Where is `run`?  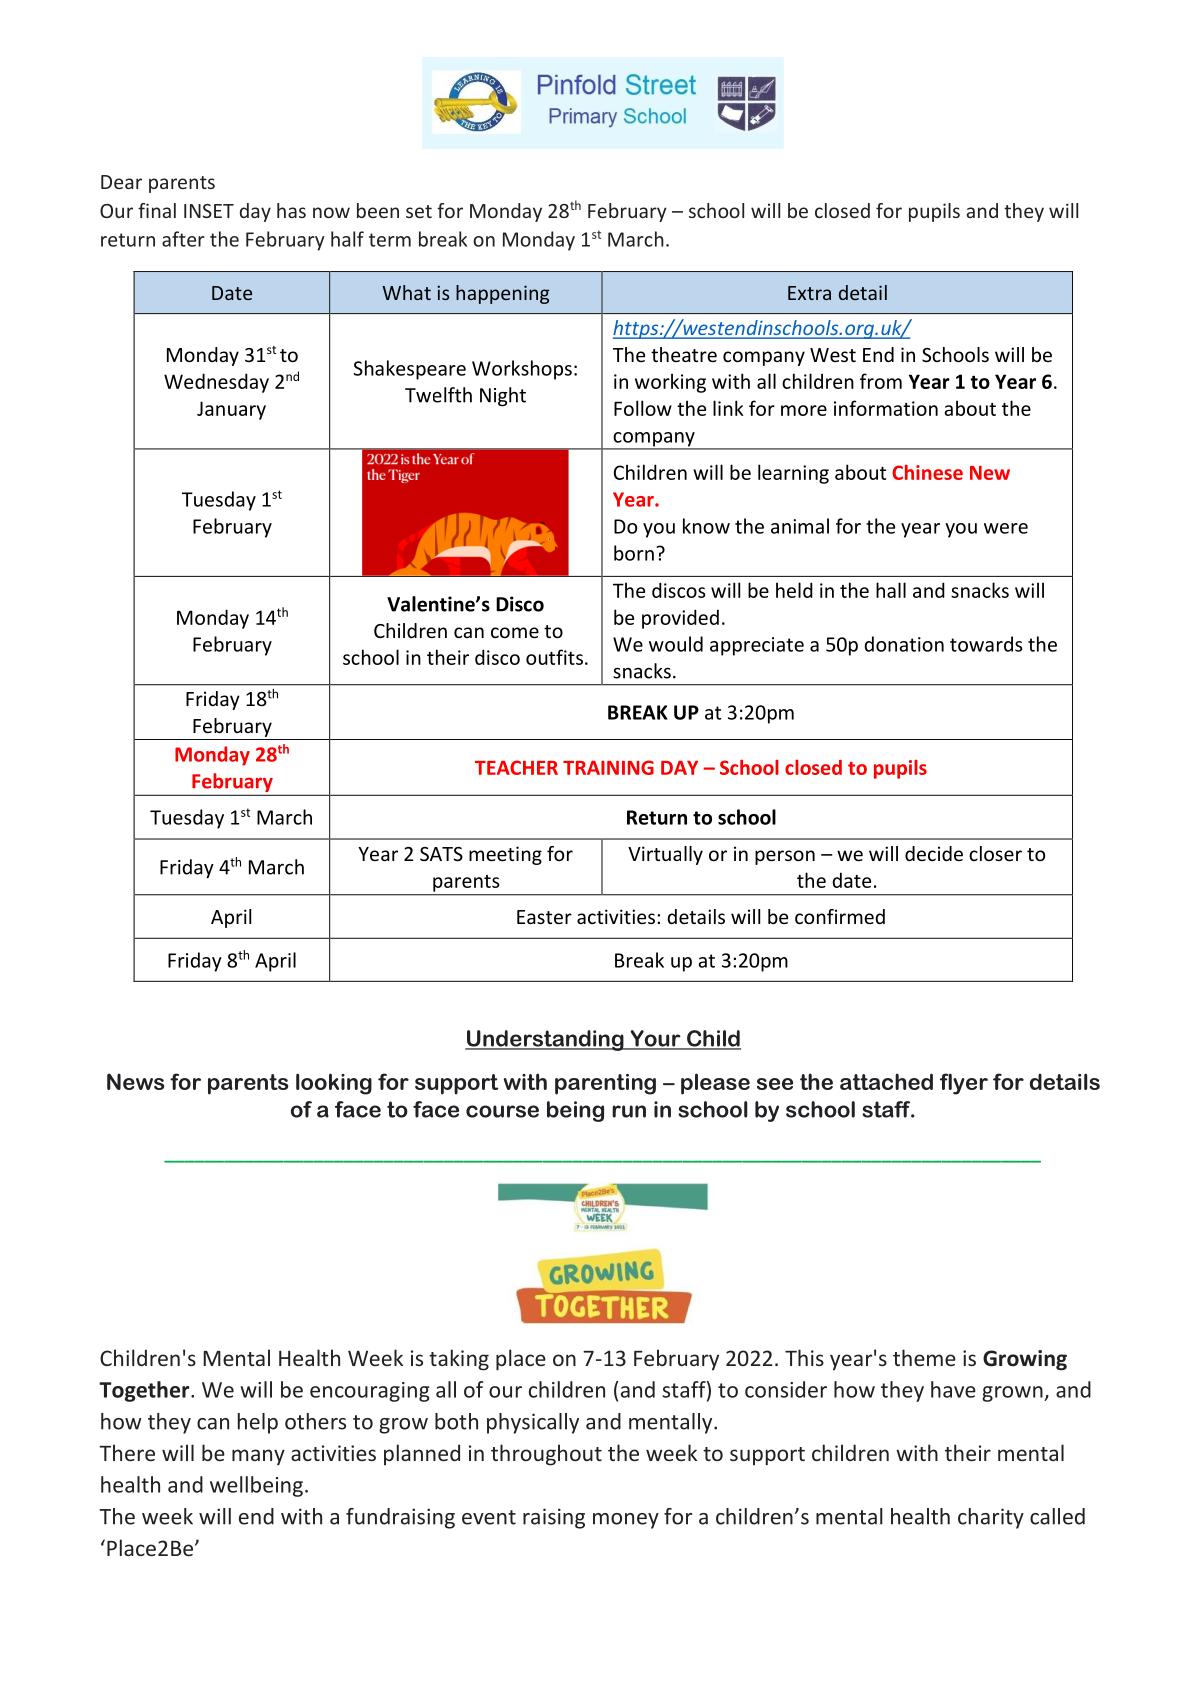 run is located at coordinates (629, 1111).
